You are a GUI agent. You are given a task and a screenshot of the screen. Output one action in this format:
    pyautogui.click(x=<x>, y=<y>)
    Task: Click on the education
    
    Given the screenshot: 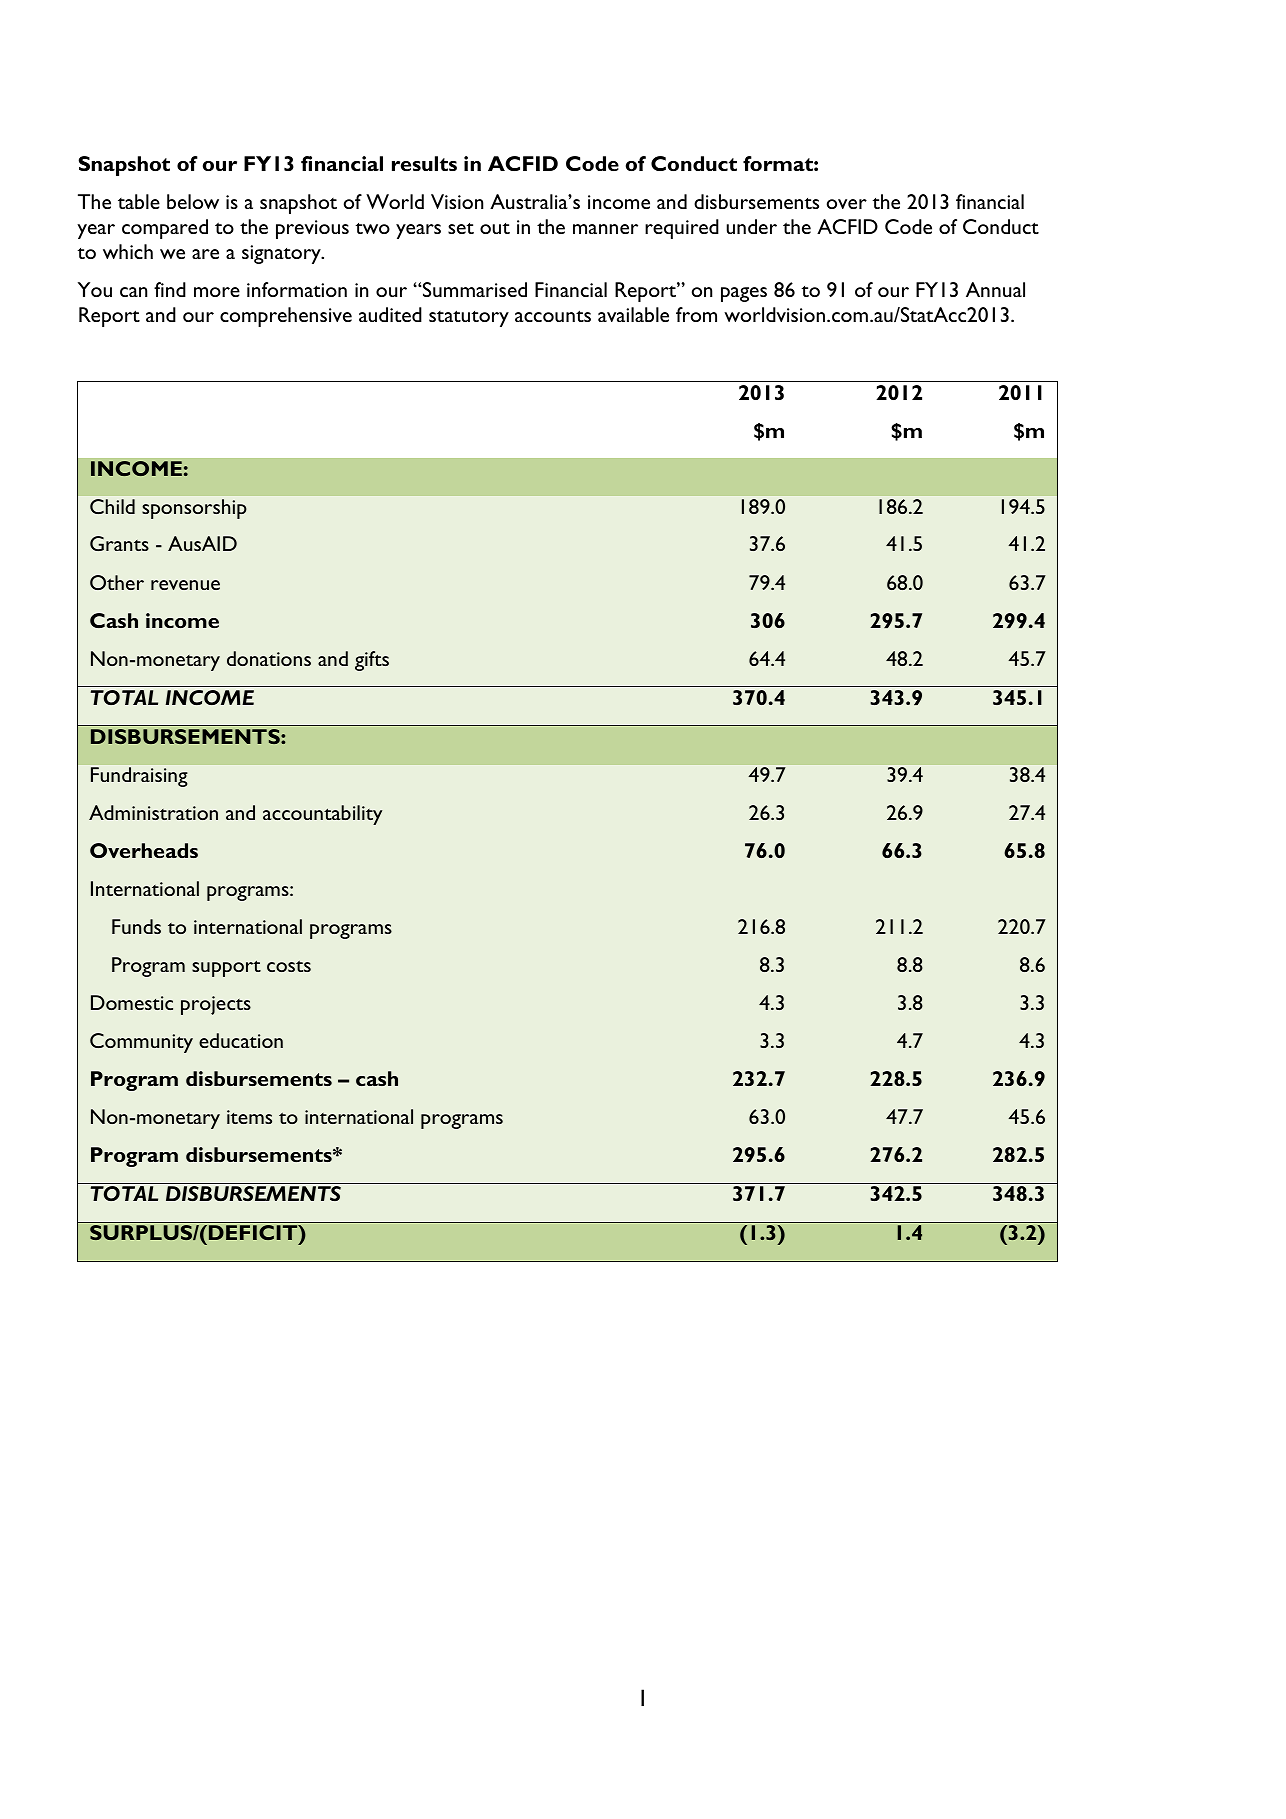 What is the action you would take?
    pyautogui.click(x=241, y=1040)
